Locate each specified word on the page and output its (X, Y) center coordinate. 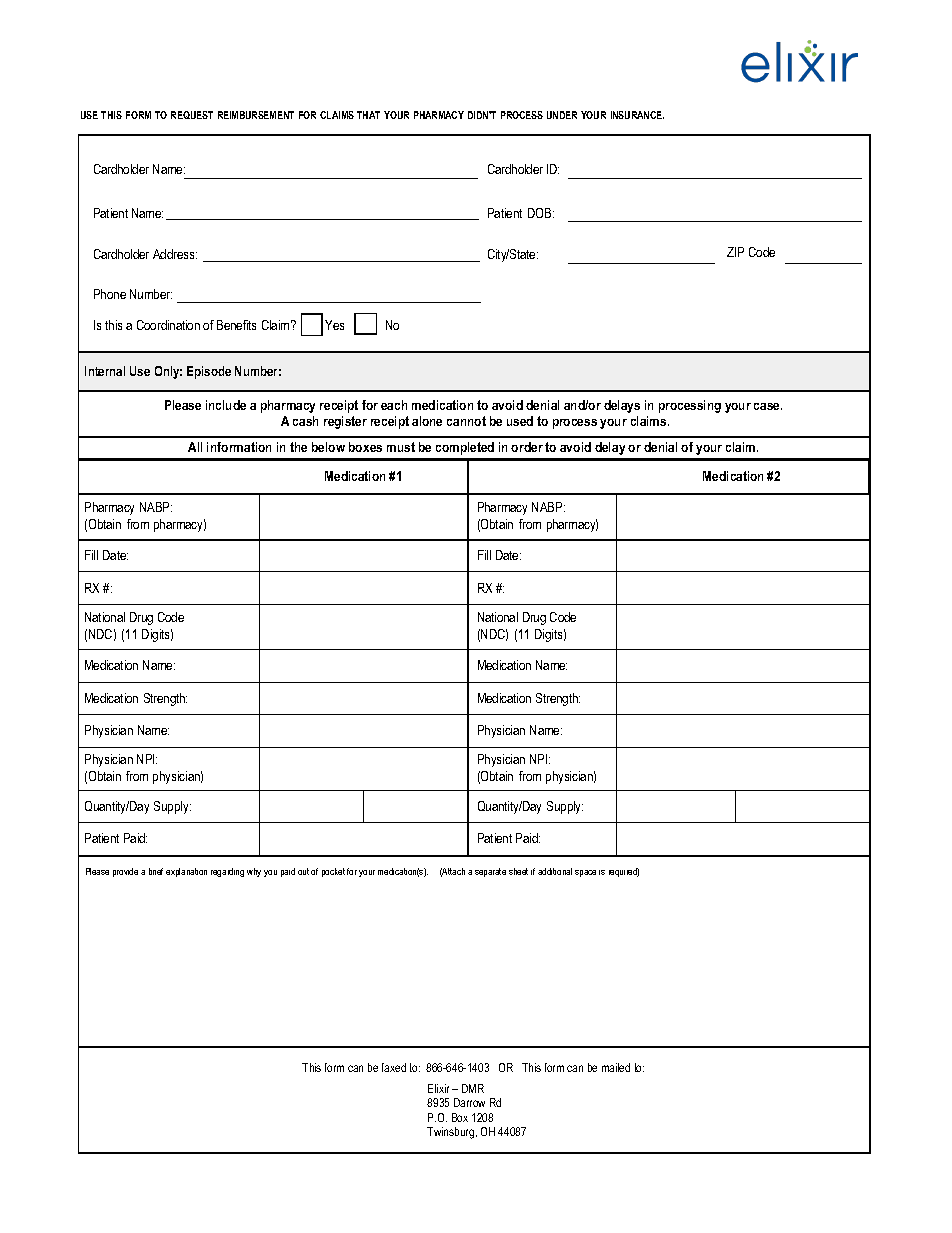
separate (490, 872)
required (624, 872)
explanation (186, 872)
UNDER (562, 115)
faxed (394, 1067)
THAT (368, 115)
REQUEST (192, 115)
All (195, 447)
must (401, 447)
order (527, 447)
